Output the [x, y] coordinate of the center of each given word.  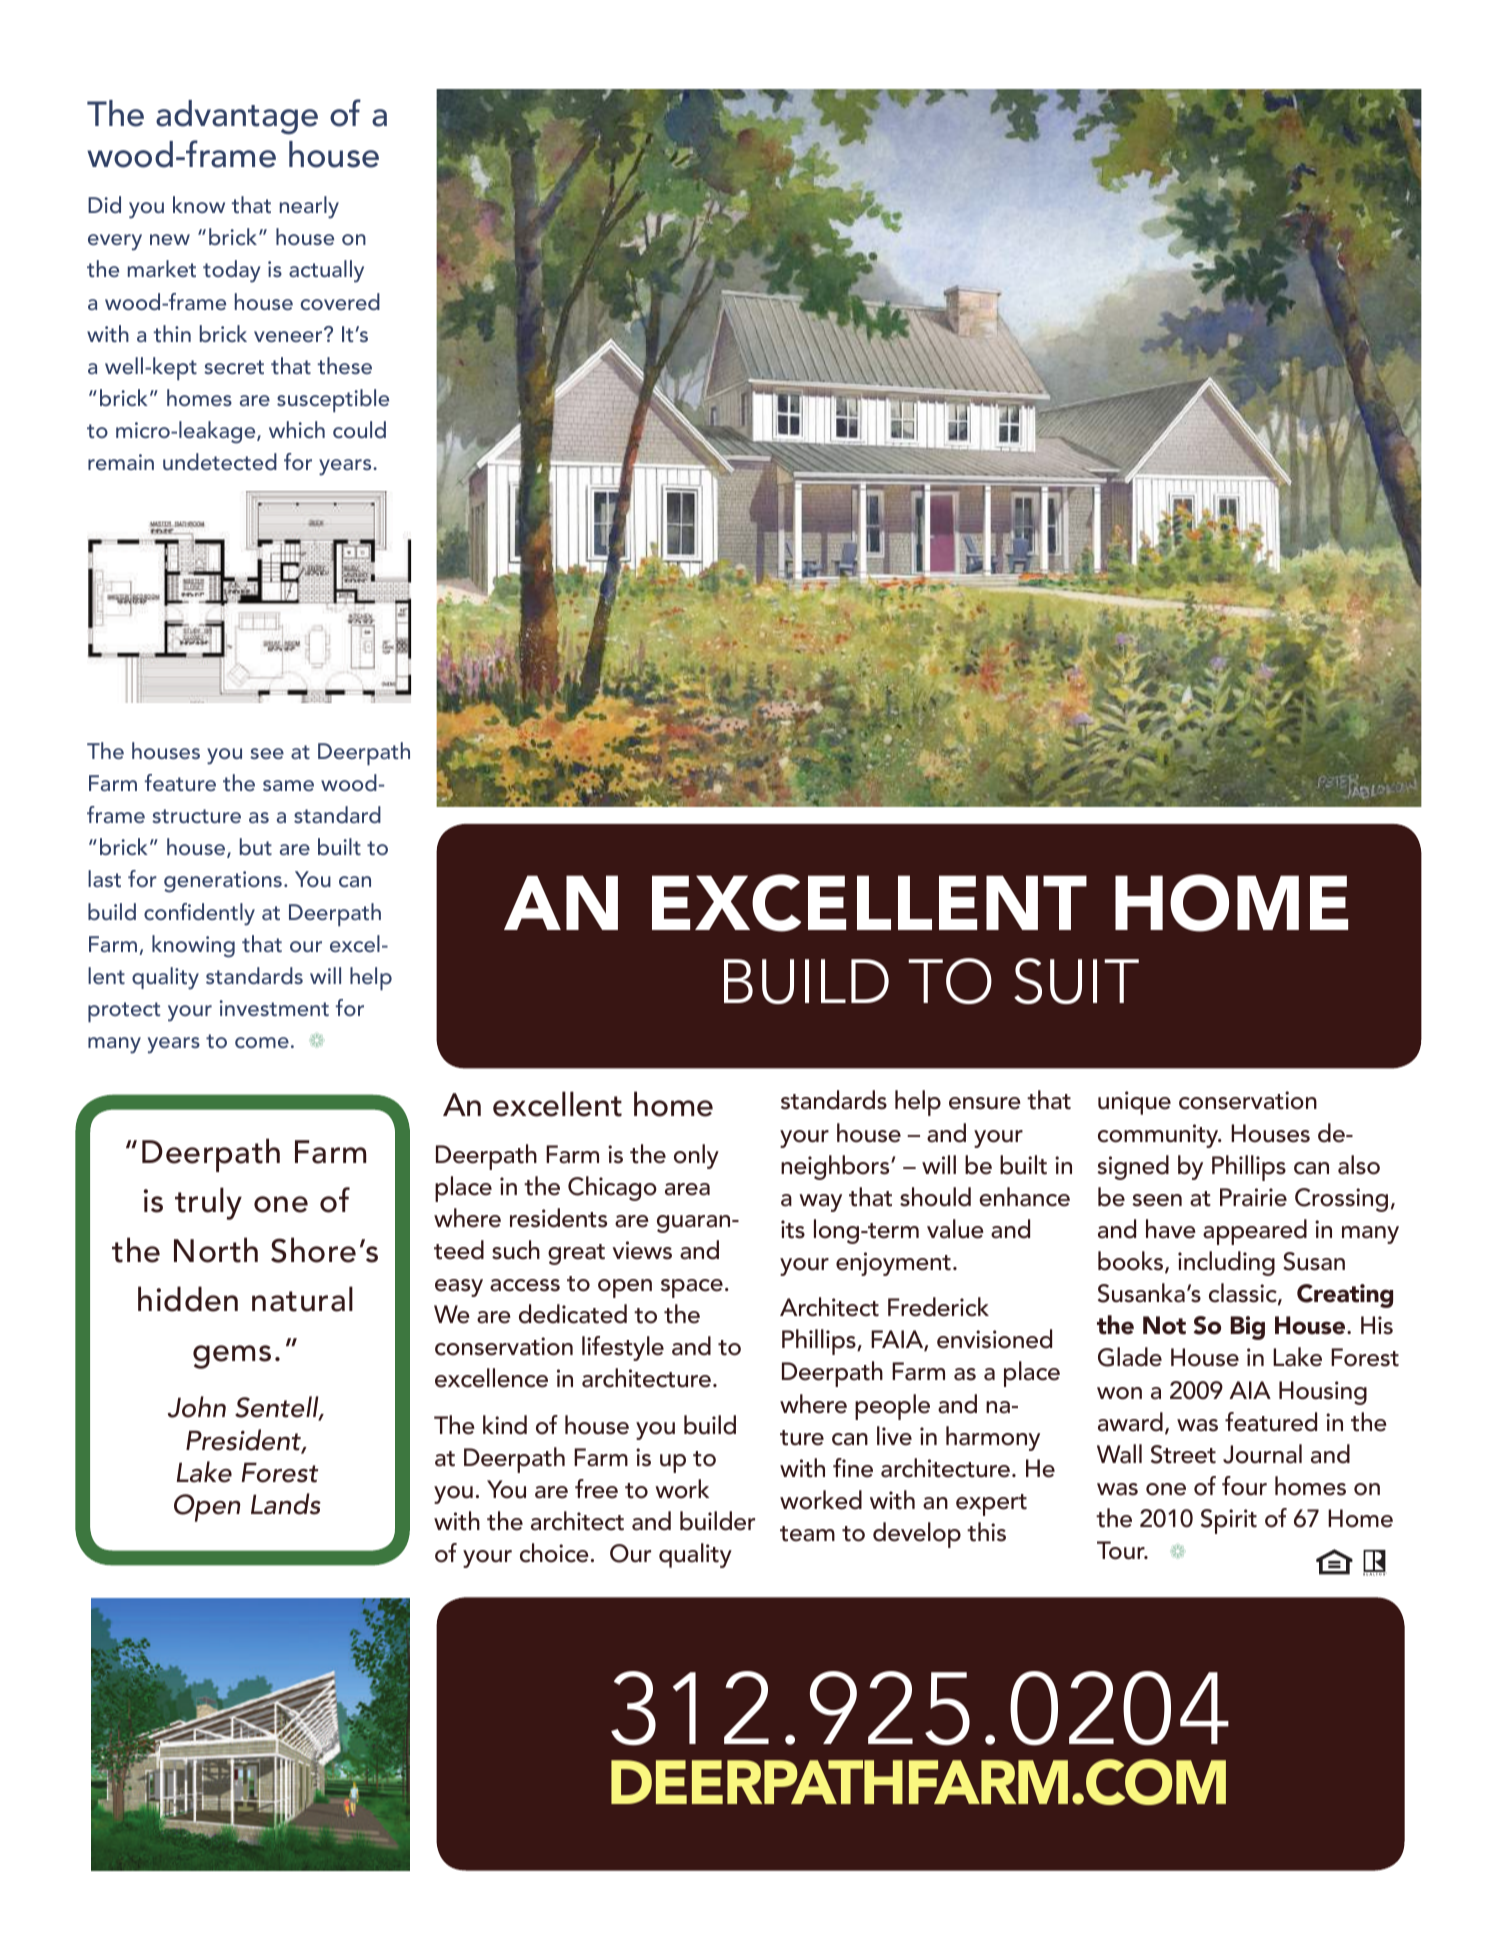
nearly [309, 207]
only [696, 1156]
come [262, 1042]
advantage [237, 117]
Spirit [1229, 1521]
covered [340, 301]
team [807, 1534]
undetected [220, 461]
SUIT [1076, 981]
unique [1134, 1103]
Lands [286, 1504]
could [359, 429]
